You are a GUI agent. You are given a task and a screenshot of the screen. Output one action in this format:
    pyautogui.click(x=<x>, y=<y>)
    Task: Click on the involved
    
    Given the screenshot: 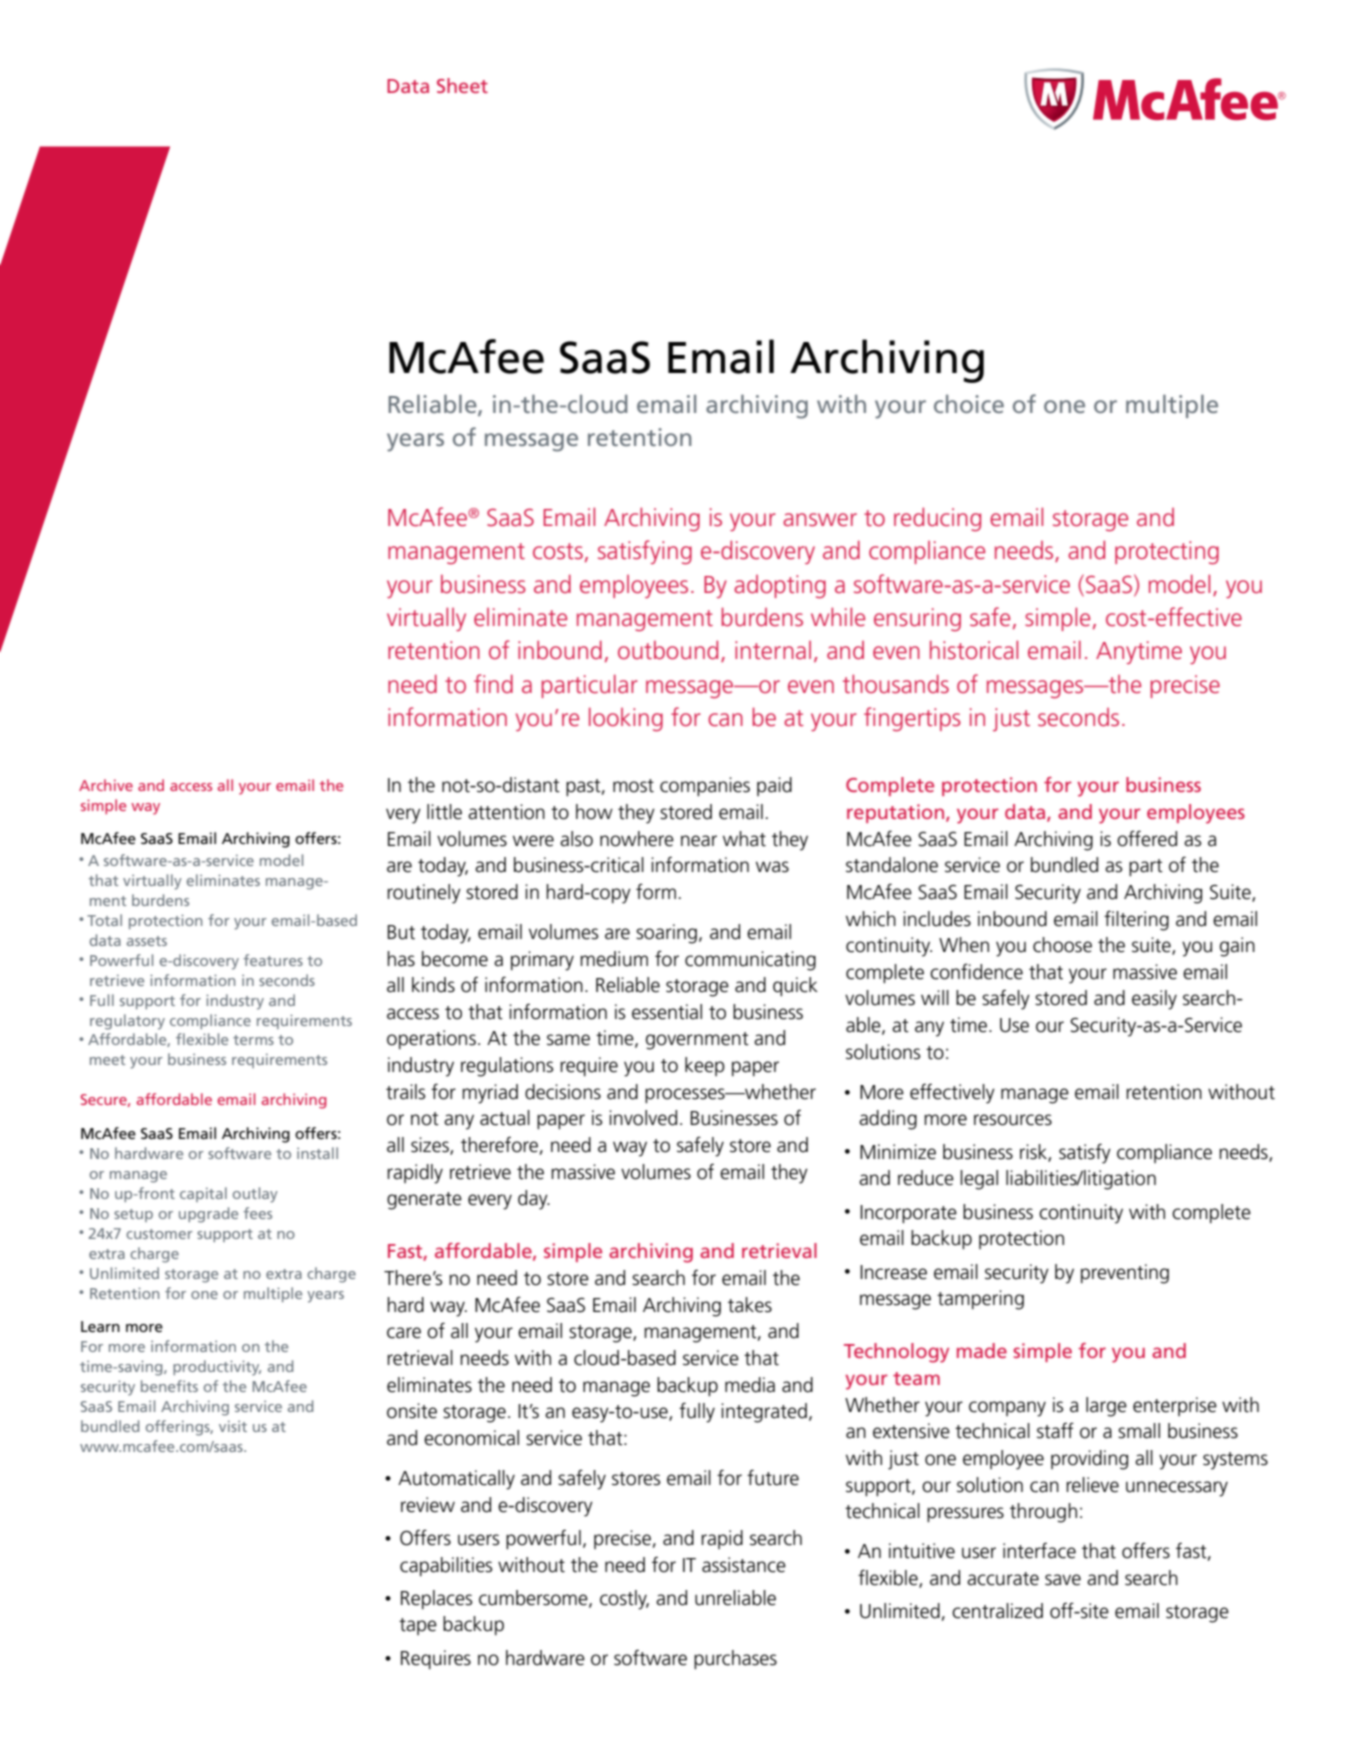 What is the action you would take?
    pyautogui.click(x=643, y=1118)
